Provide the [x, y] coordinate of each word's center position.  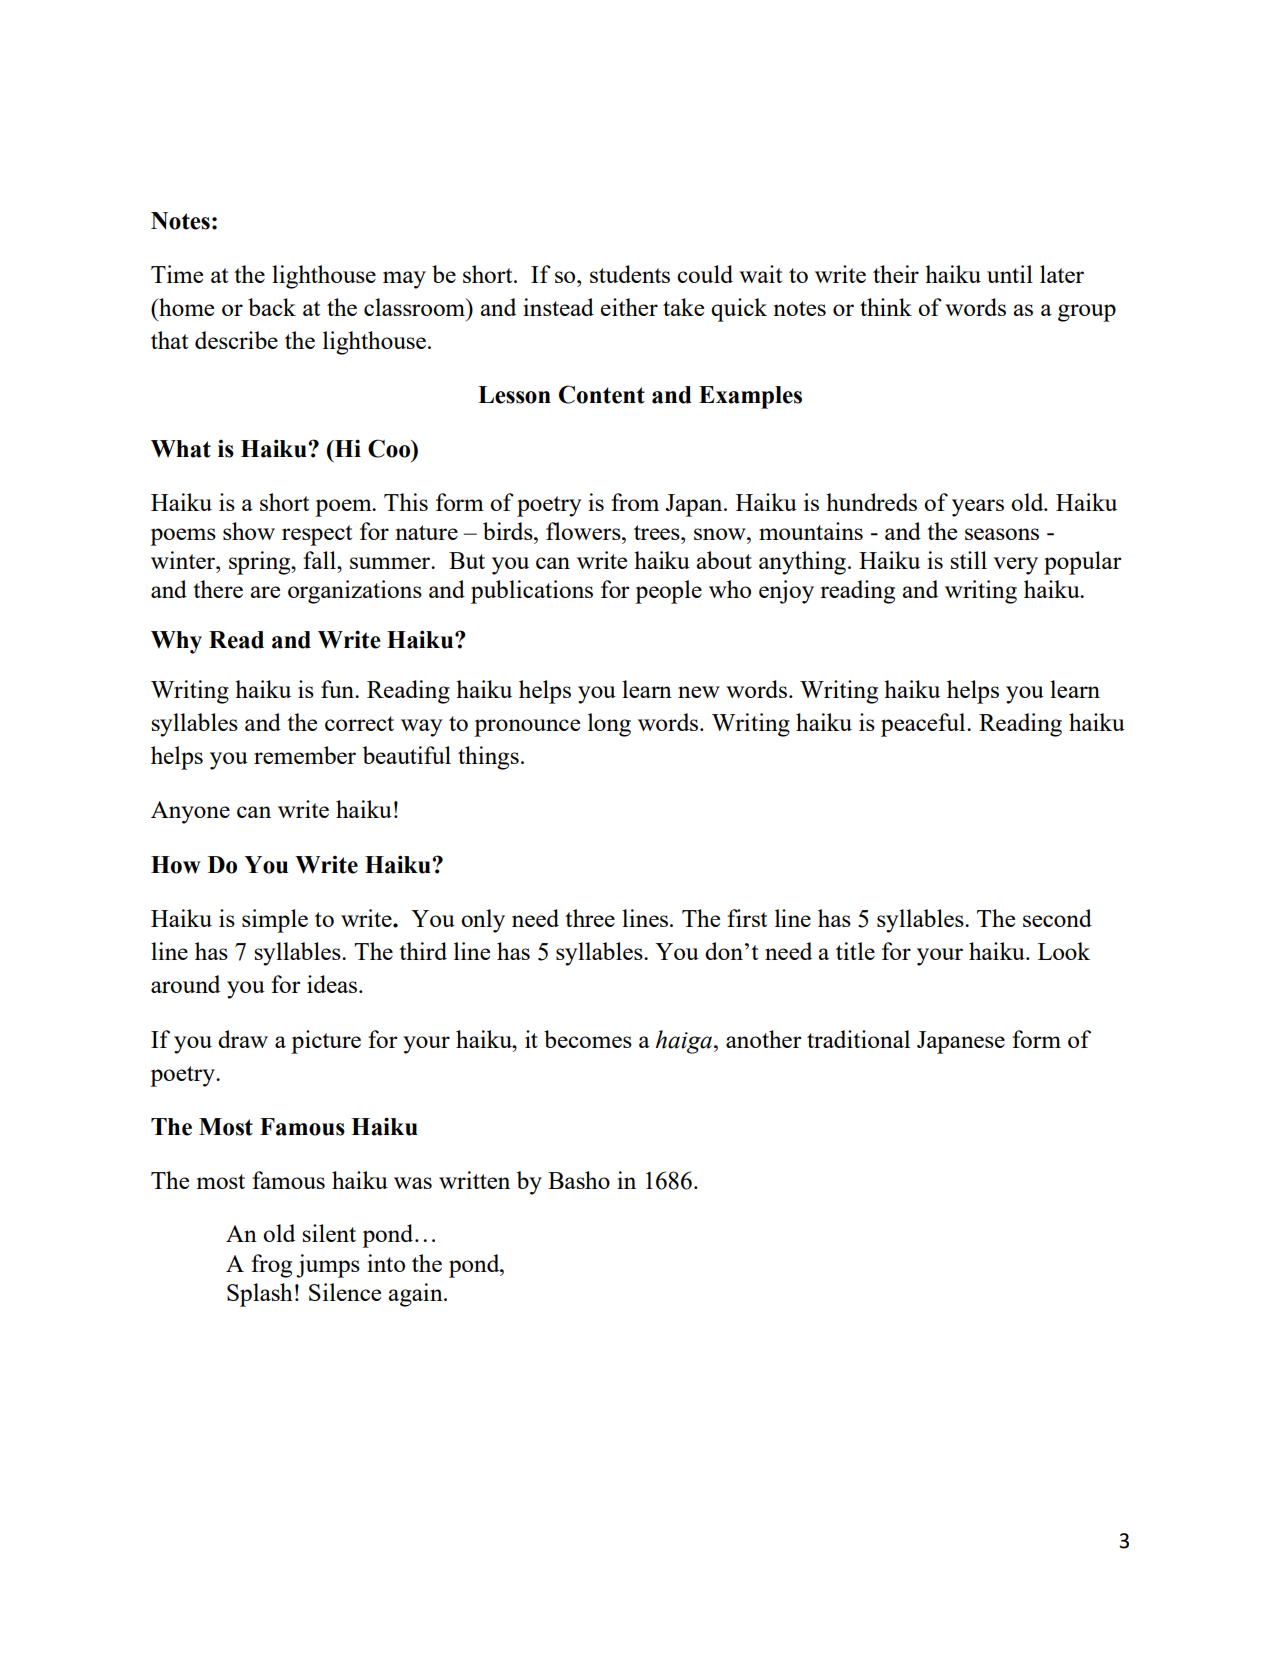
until [1010, 274]
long [609, 725]
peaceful [924, 725]
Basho [579, 1180]
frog [271, 1266]
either [629, 307]
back [272, 307]
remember [305, 755]
